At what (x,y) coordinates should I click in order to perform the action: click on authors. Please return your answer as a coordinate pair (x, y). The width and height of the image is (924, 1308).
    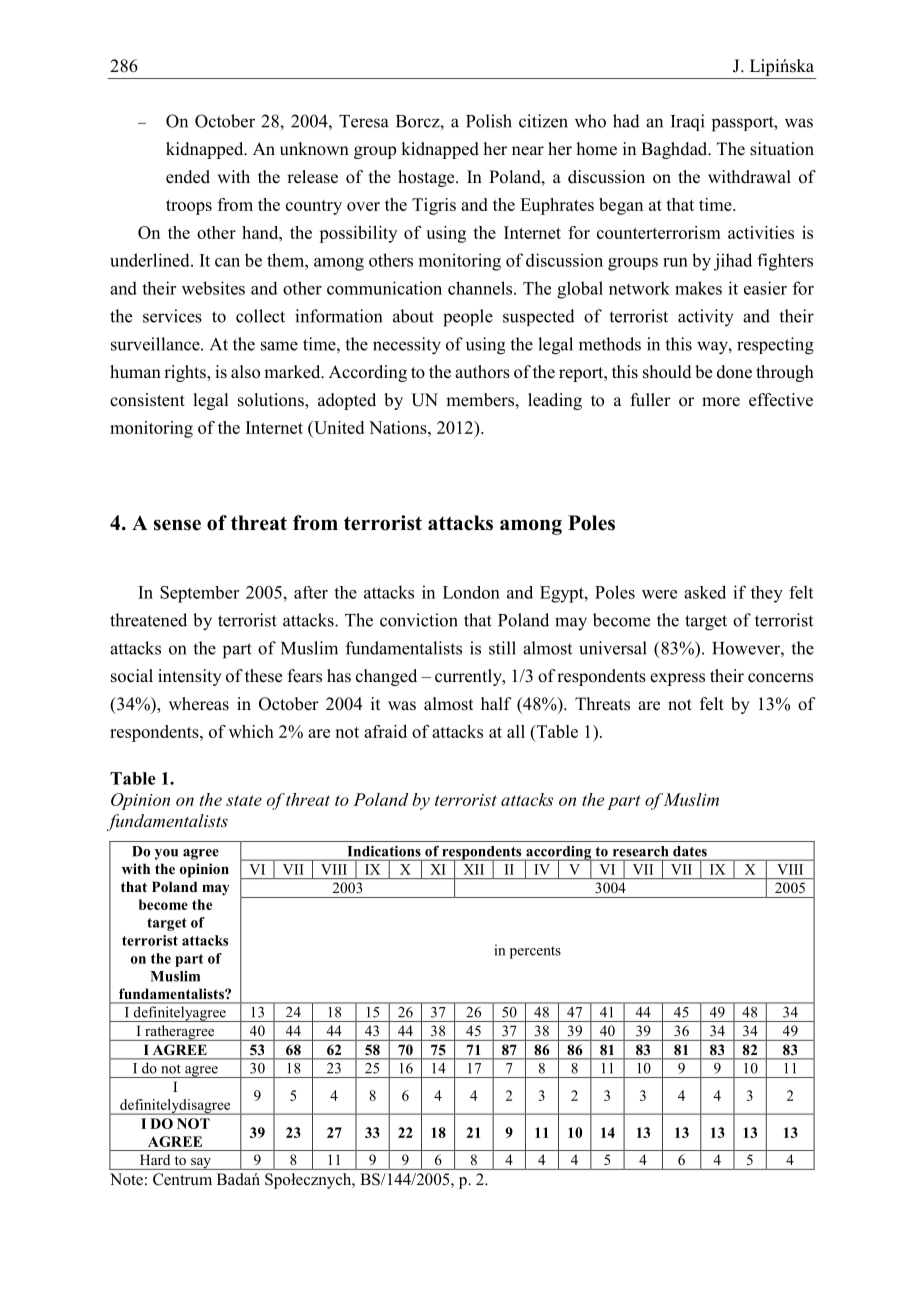
    Looking at the image, I should click on (482, 372).
